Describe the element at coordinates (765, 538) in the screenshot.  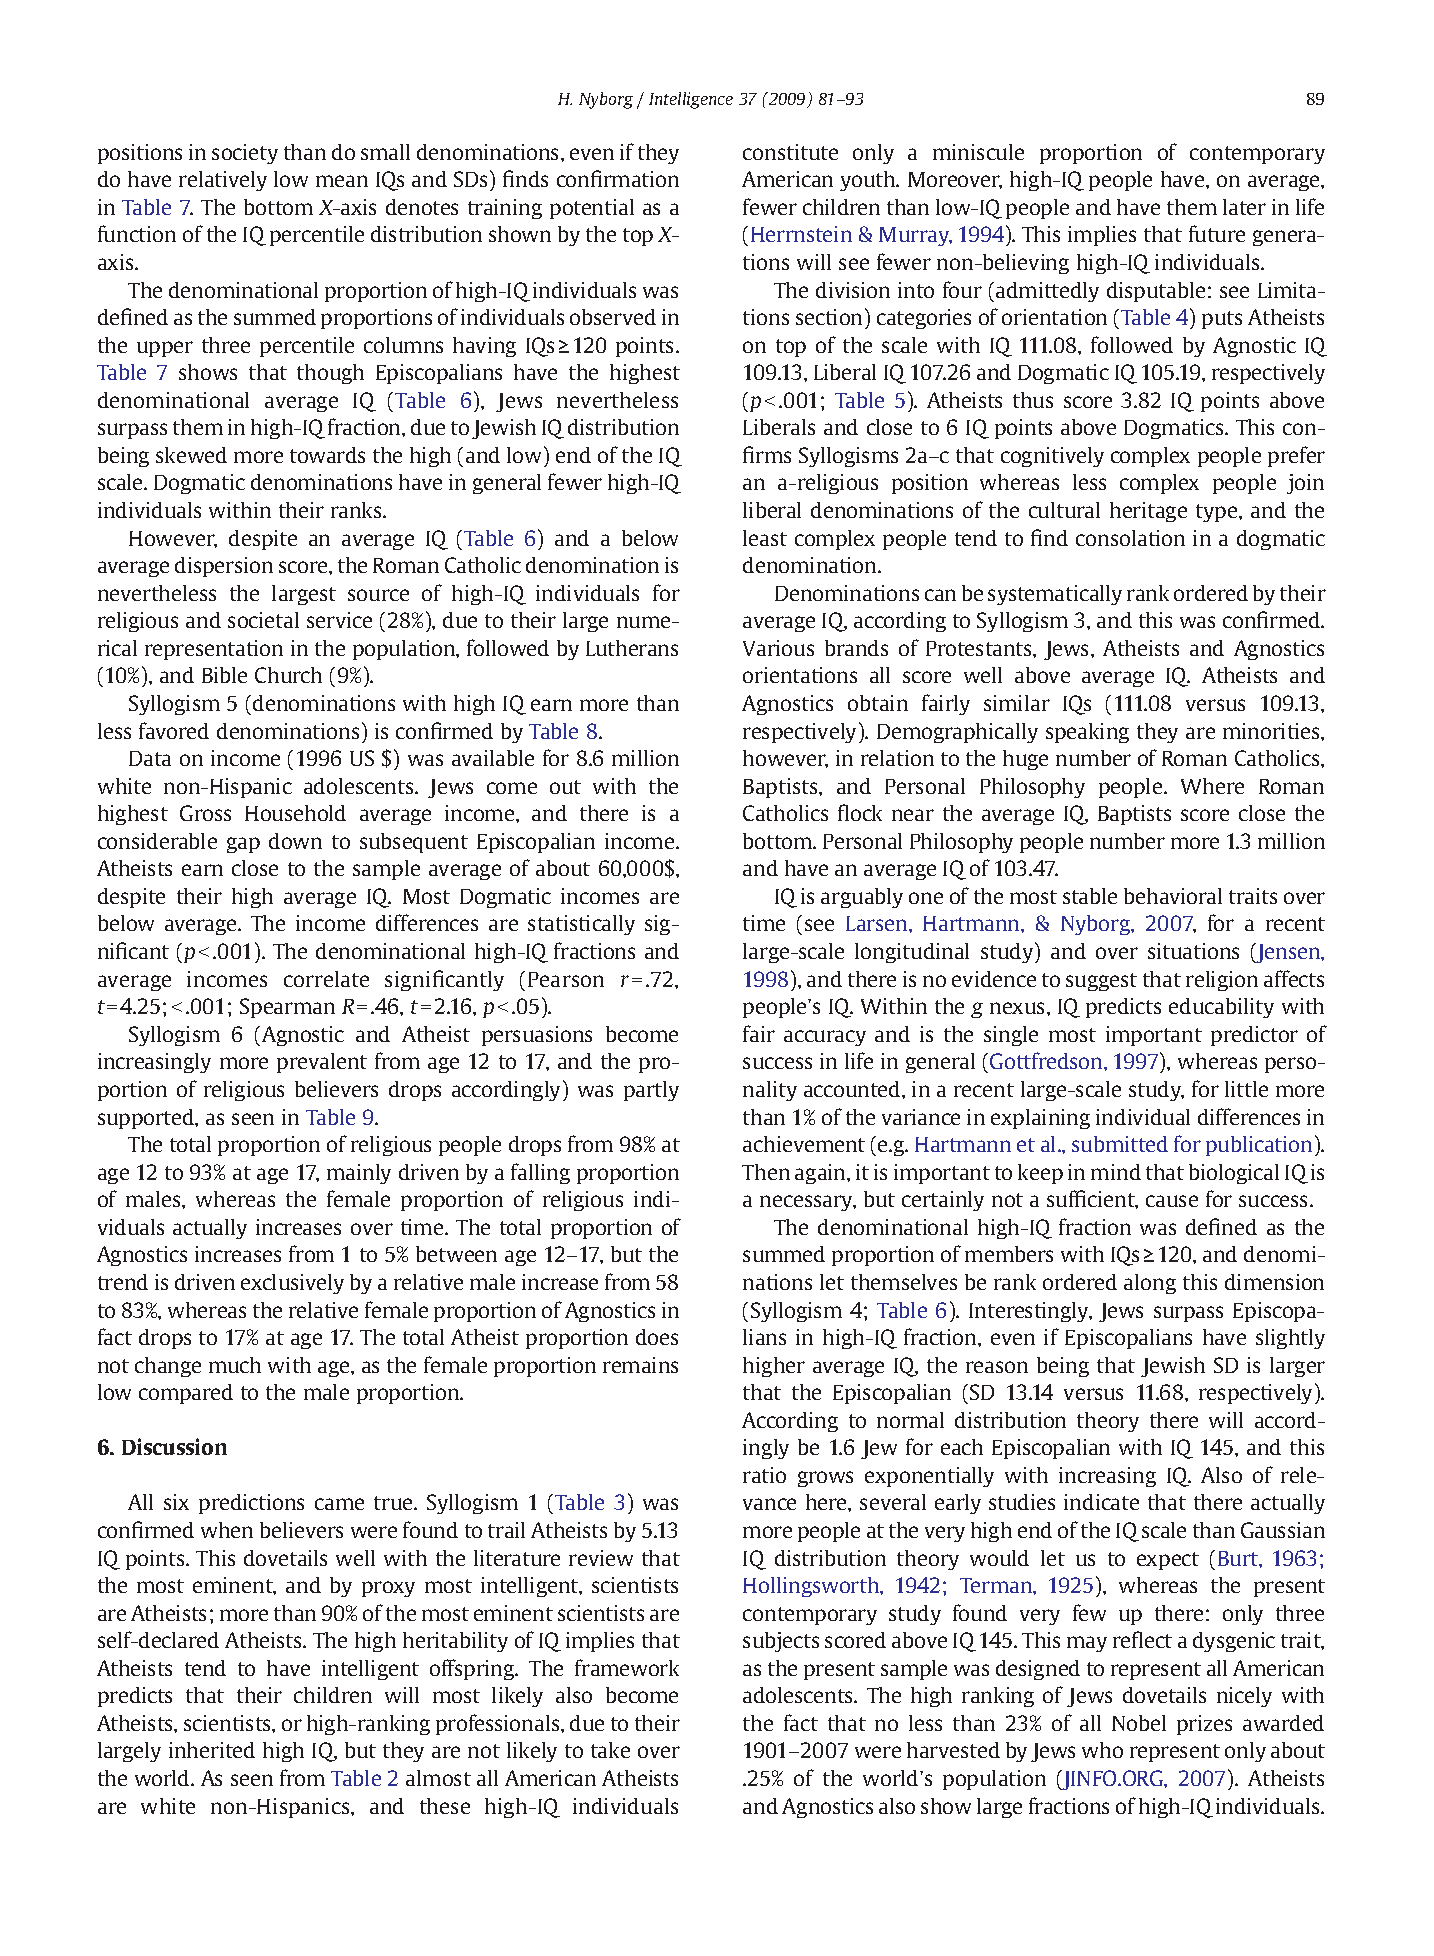
I see `least` at that location.
